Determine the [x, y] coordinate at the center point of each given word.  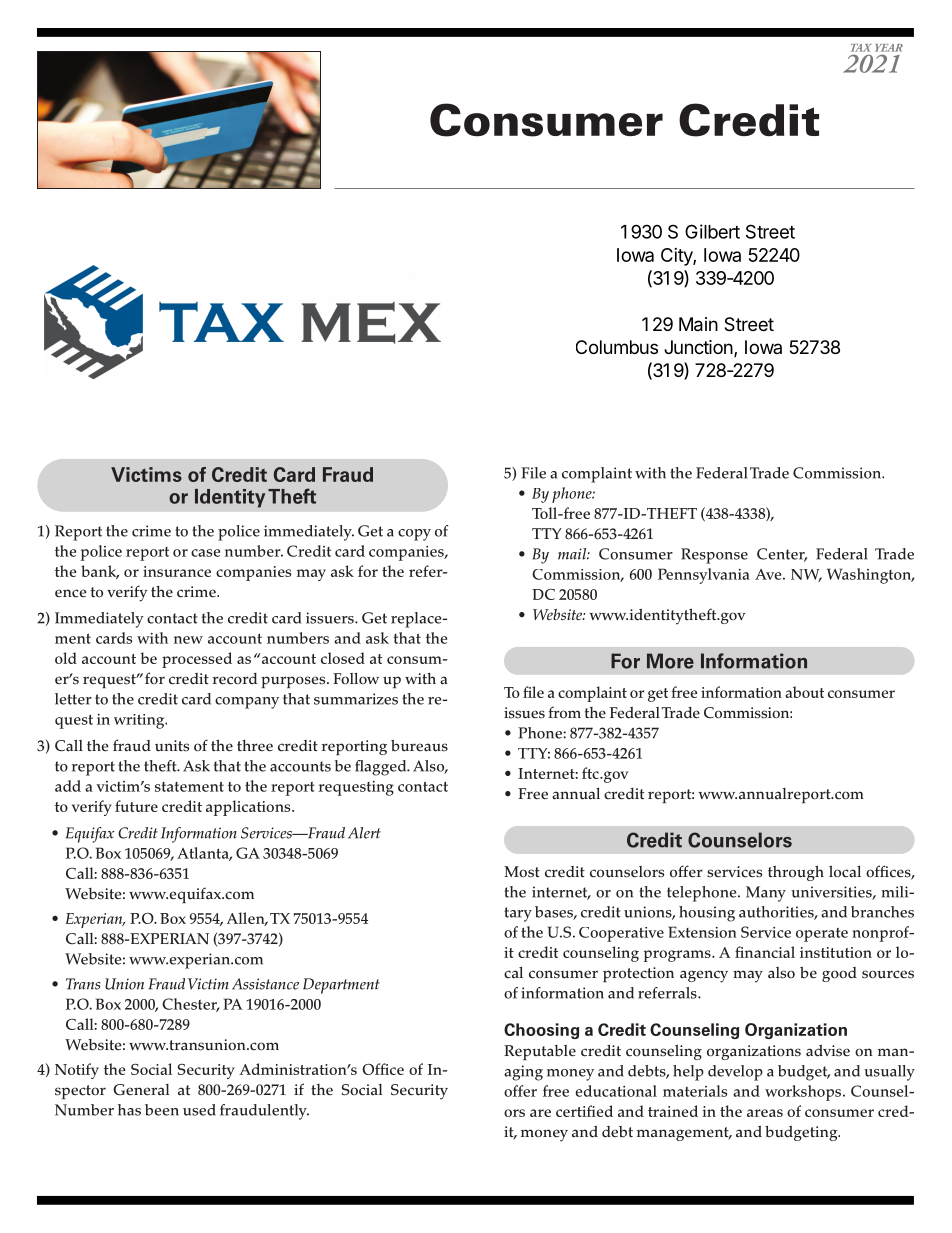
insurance [177, 571]
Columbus [617, 347]
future [136, 806]
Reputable [540, 1052]
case [205, 553]
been [162, 1110]
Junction [699, 348]
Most [522, 872]
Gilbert [712, 231]
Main [698, 324]
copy [414, 535]
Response [714, 556]
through [796, 873]
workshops [804, 1093]
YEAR [889, 48]
